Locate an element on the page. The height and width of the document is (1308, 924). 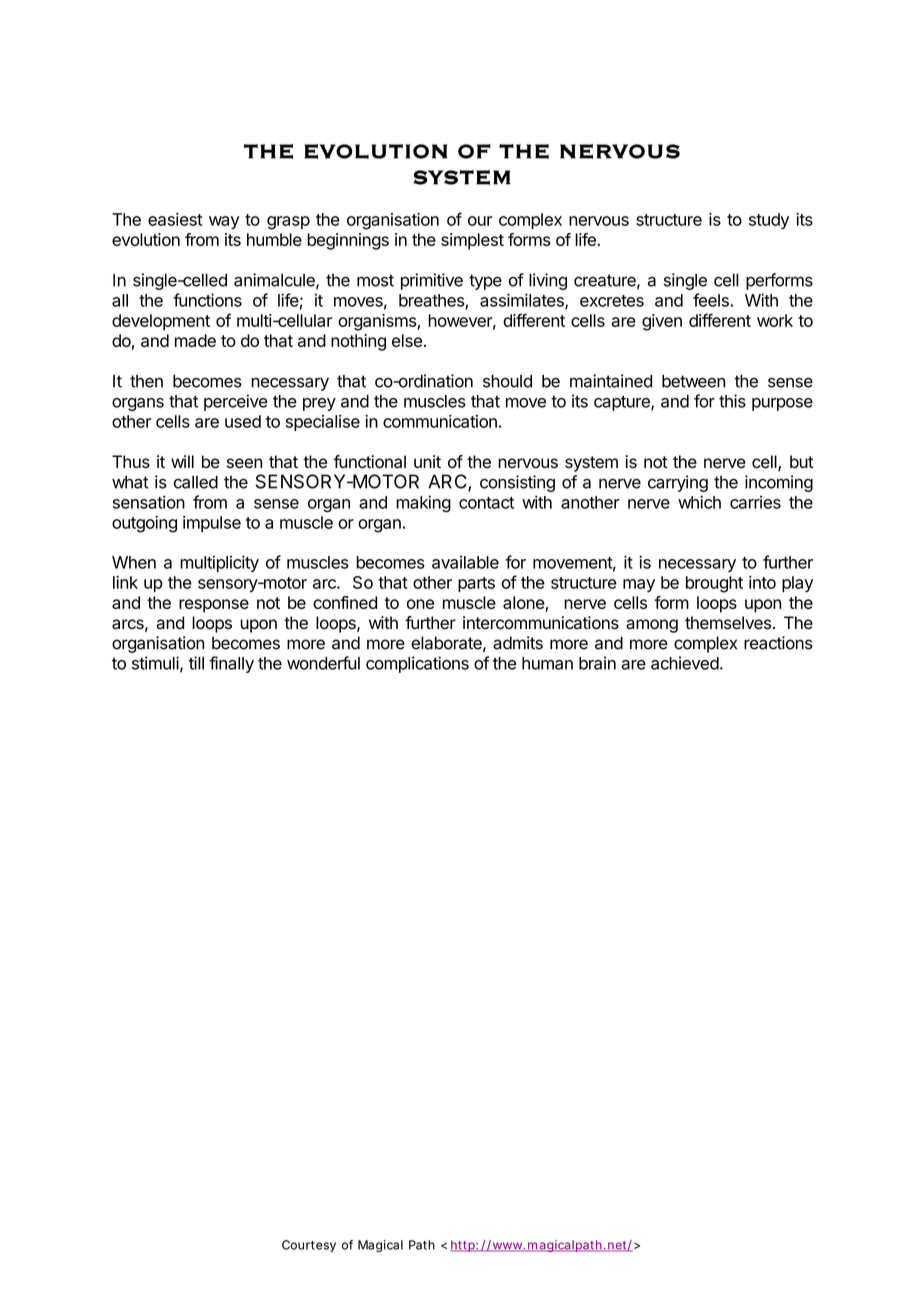
finally is located at coordinates (231, 664).
